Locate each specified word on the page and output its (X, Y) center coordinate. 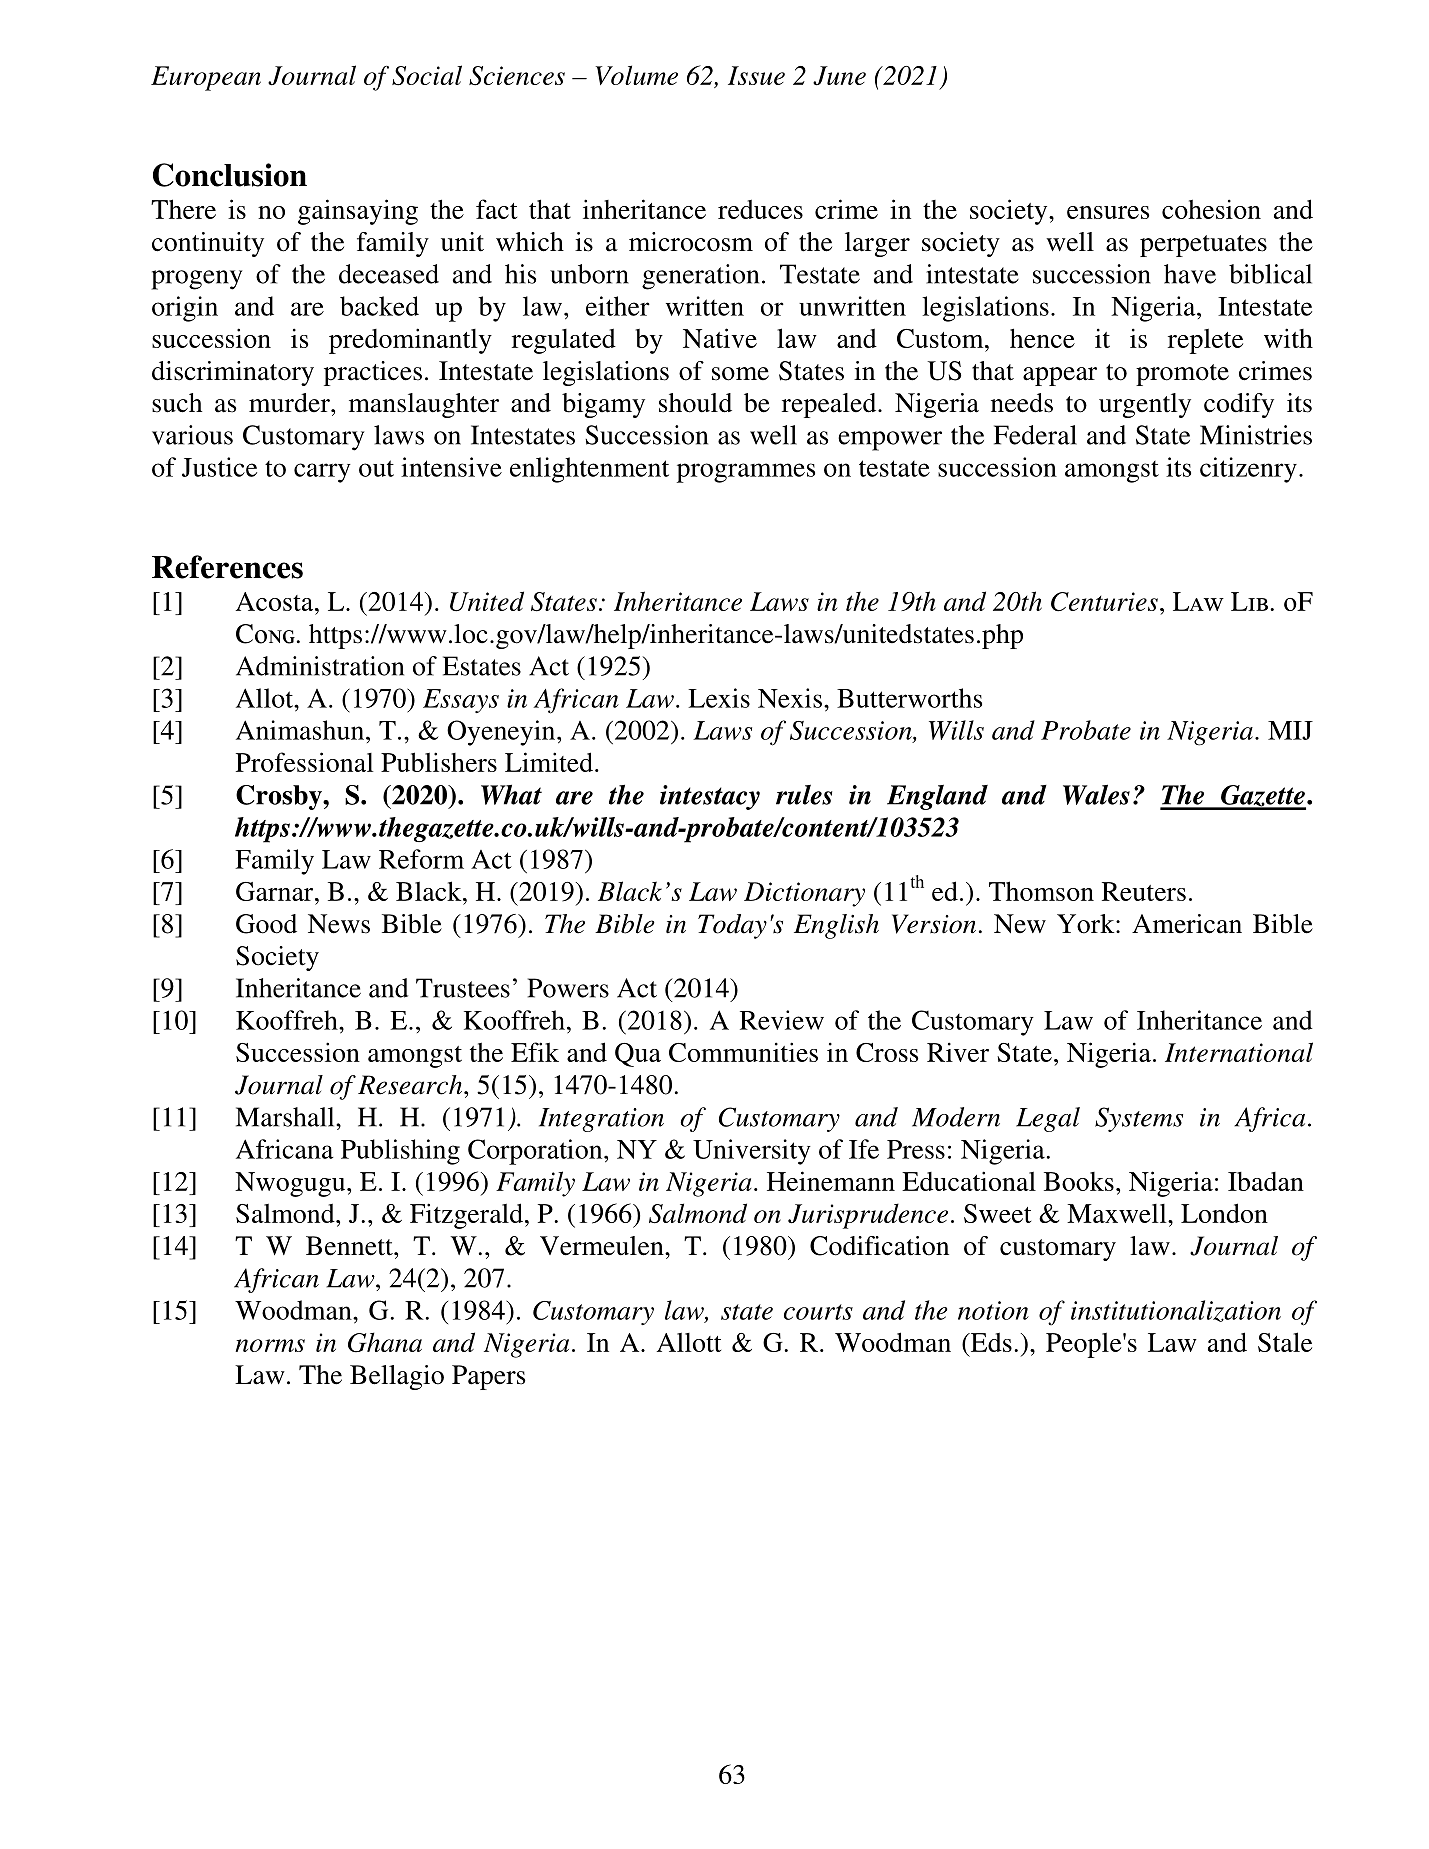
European (206, 78)
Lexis (719, 698)
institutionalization (1176, 1311)
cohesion (1211, 209)
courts (818, 1312)
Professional (305, 762)
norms (270, 1345)
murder (290, 403)
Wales (1096, 794)
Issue (756, 75)
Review (782, 1020)
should (695, 403)
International (1239, 1052)
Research (411, 1085)
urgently (1145, 405)
